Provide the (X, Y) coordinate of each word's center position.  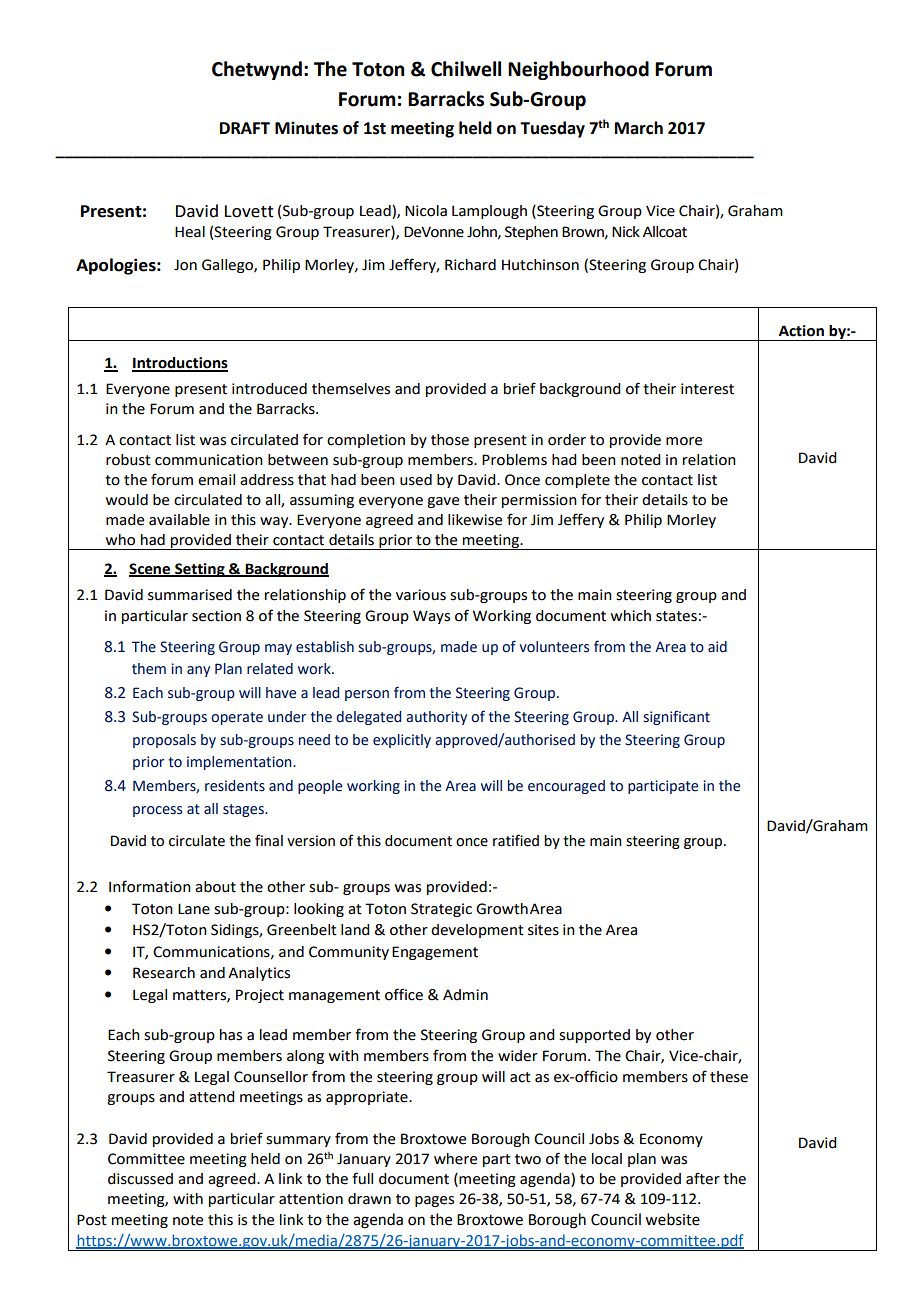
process (157, 811)
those (450, 440)
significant (676, 717)
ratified (516, 840)
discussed (140, 1179)
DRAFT (245, 128)
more (684, 441)
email (216, 480)
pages (434, 1201)
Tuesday (552, 129)
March (639, 128)
